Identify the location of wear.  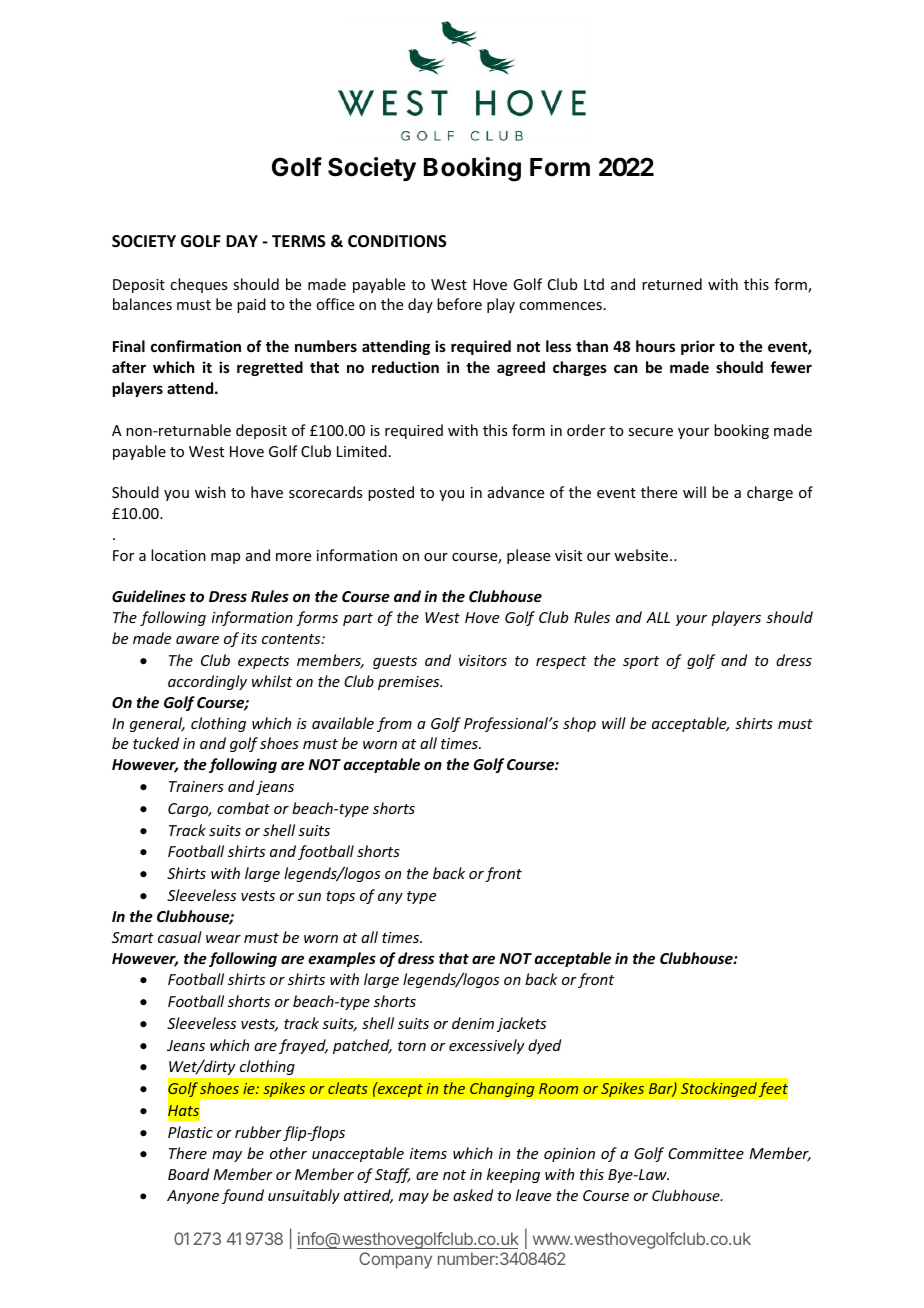
(223, 939).
